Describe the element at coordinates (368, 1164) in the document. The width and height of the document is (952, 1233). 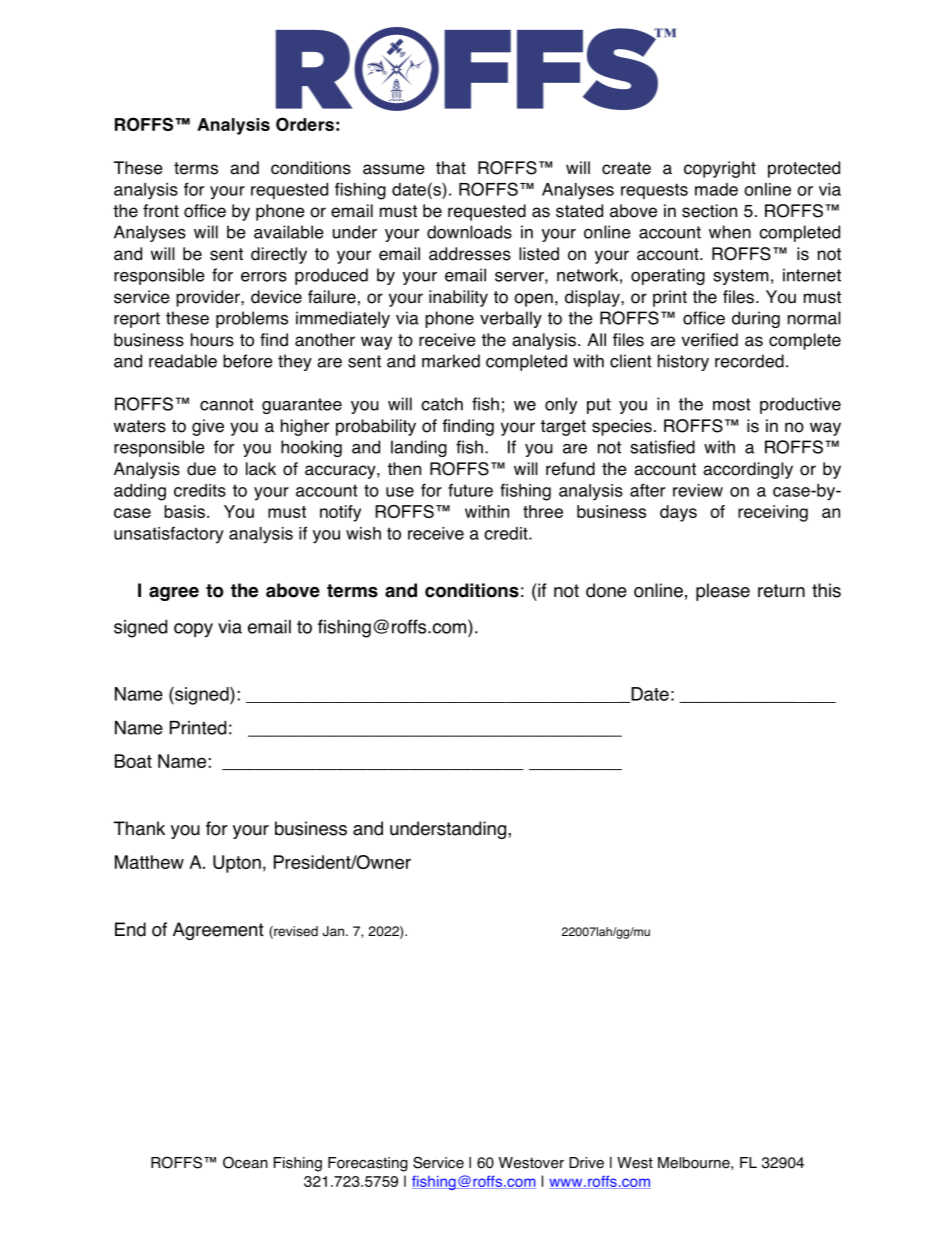
I see `Forecasting` at that location.
